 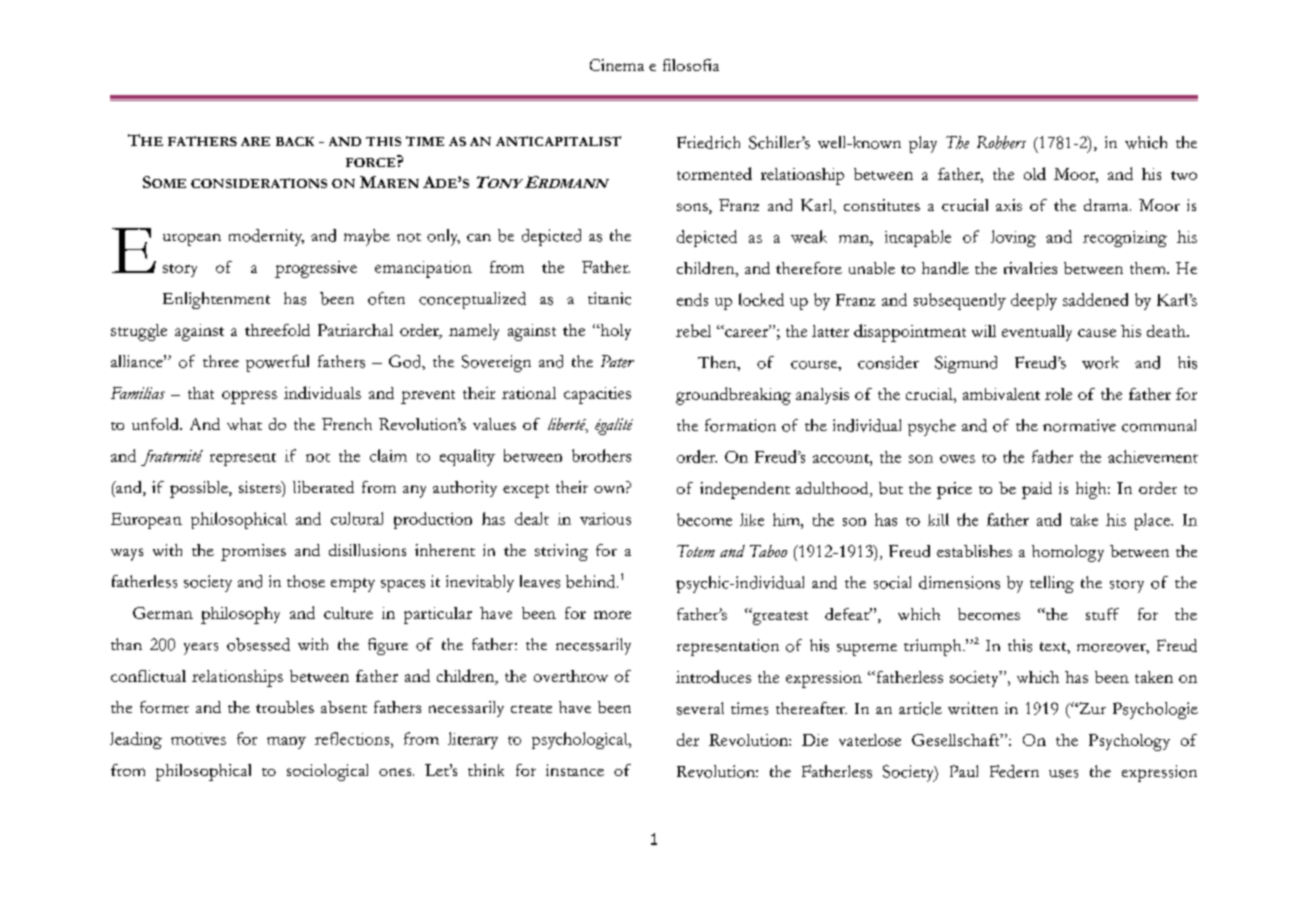 What do you see at coordinates (1102, 614) in the image?
I see `stuff` at bounding box center [1102, 614].
